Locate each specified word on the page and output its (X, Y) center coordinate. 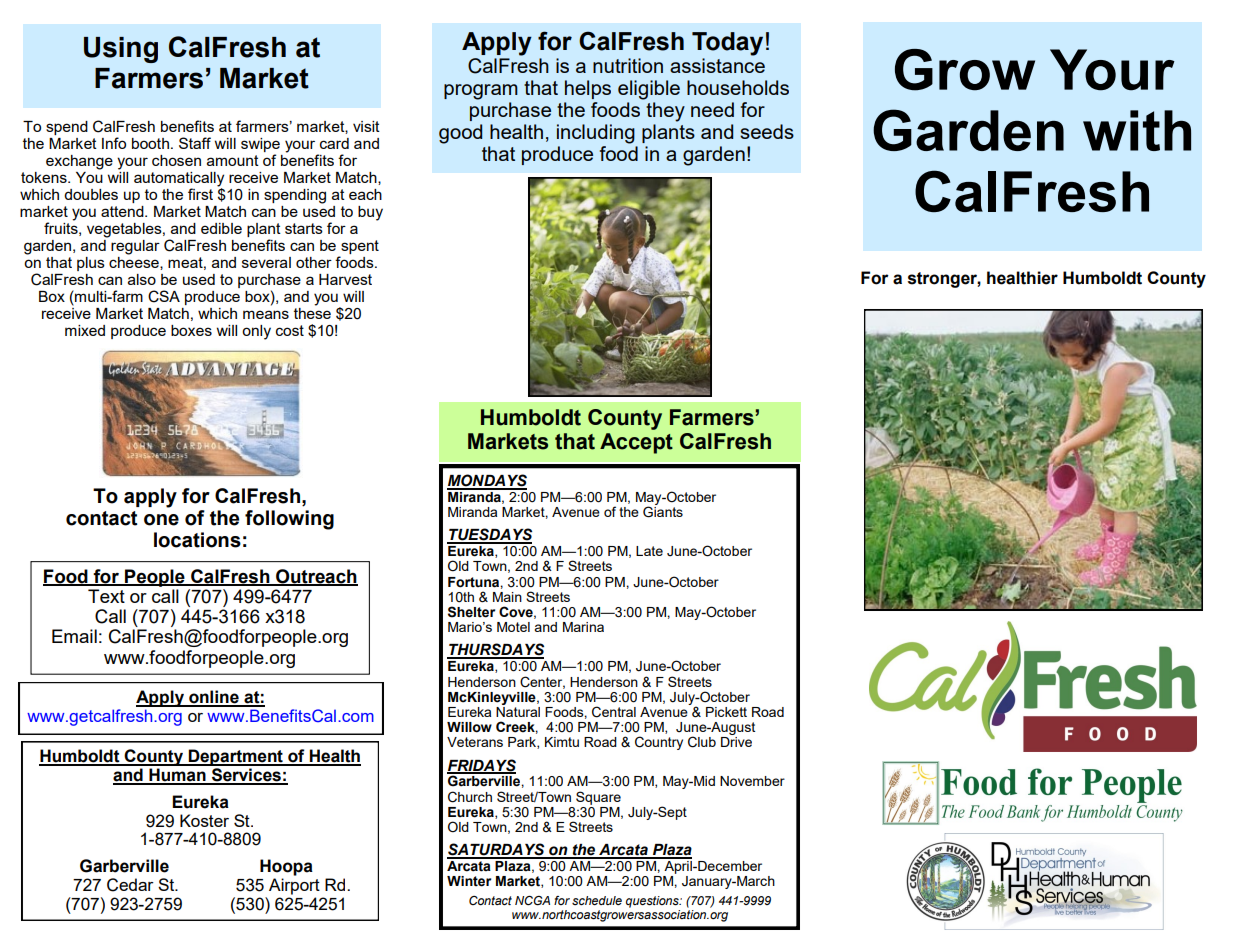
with (1137, 130)
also (142, 279)
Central (614, 712)
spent (360, 247)
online (214, 698)
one (161, 520)
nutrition (628, 65)
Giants (663, 511)
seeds (767, 131)
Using (121, 50)
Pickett (726, 712)
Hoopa (286, 867)
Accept (636, 443)
